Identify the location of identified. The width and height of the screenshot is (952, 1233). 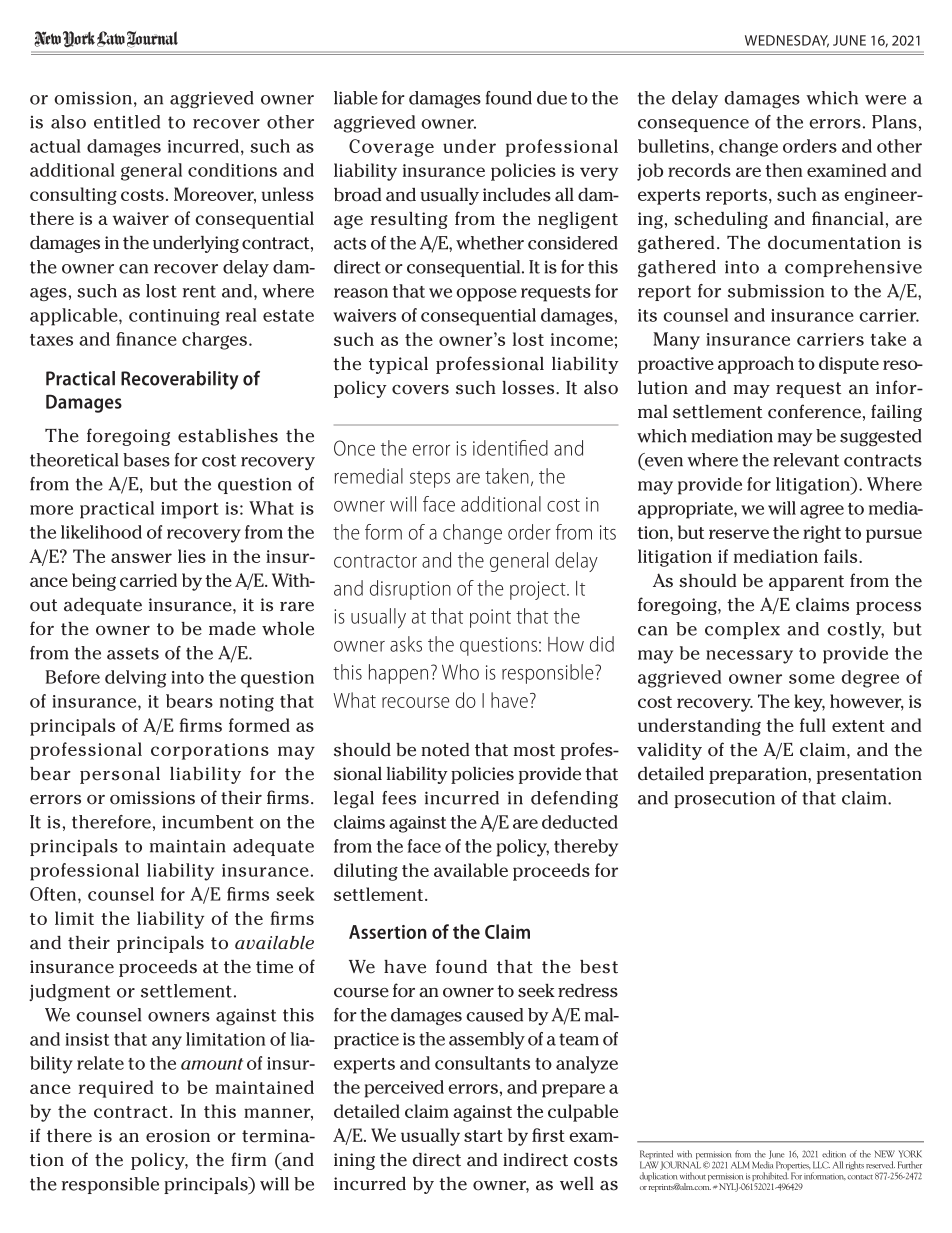
(510, 448).
